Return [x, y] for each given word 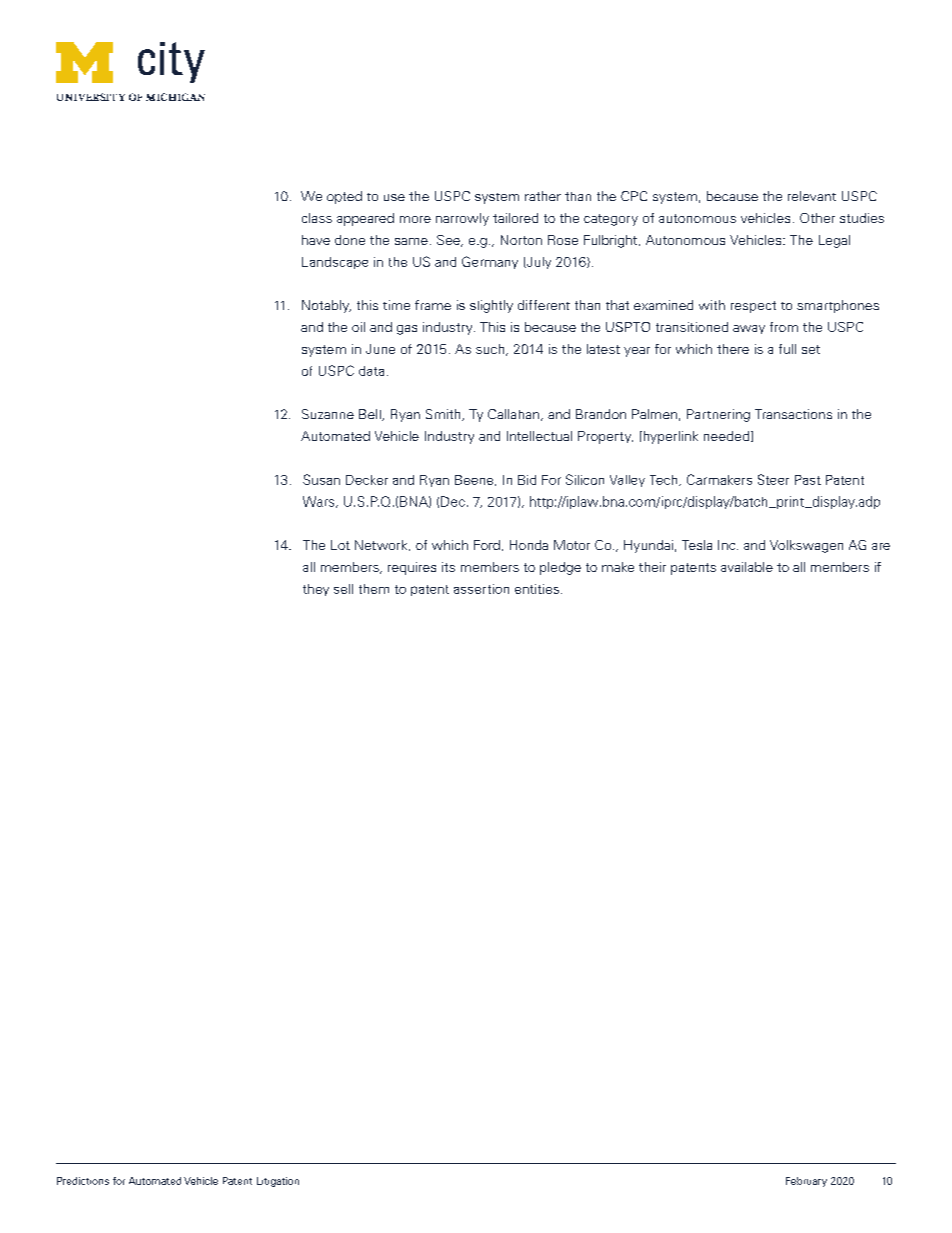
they [316, 590]
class [317, 218]
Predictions [83, 1181]
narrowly [462, 219]
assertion [481, 589]
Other [817, 218]
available [747, 567]
